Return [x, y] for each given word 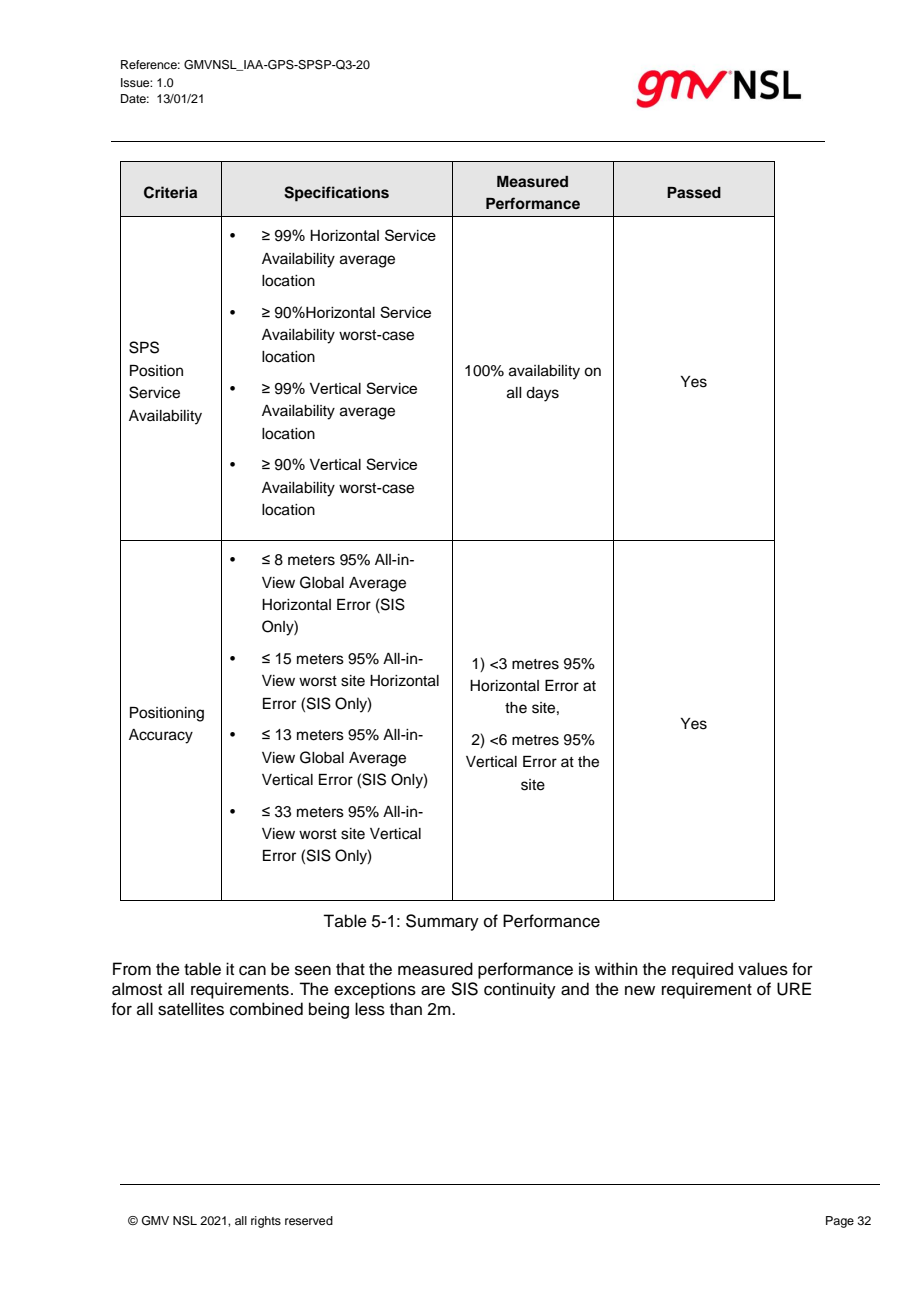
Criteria [170, 192]
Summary [442, 922]
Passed [694, 193]
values [763, 969]
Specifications [336, 194]
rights [266, 1222]
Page [840, 1222]
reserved [309, 1220]
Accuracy [161, 736]
